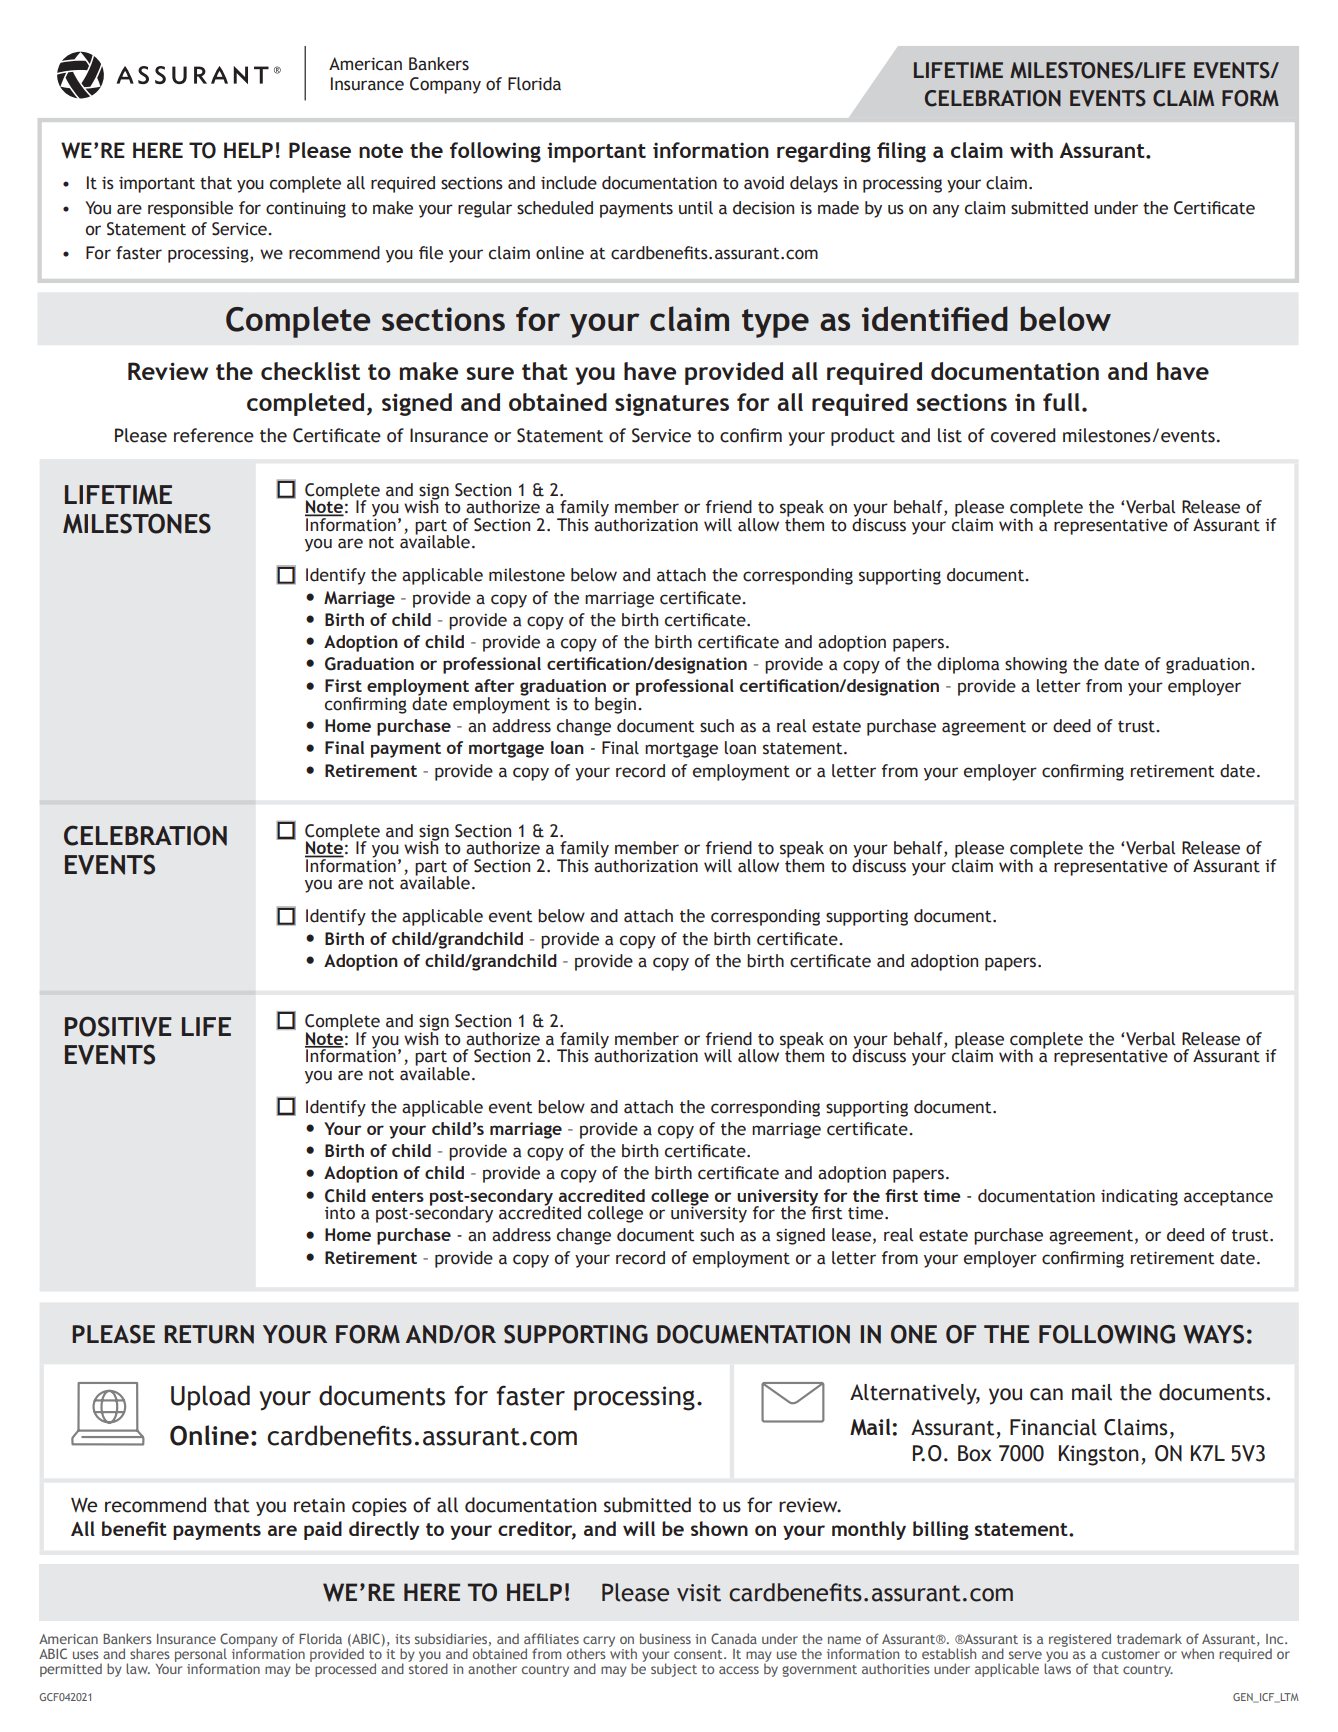 The height and width of the screenshot is (1732, 1338). I want to click on filing, so click(901, 152).
